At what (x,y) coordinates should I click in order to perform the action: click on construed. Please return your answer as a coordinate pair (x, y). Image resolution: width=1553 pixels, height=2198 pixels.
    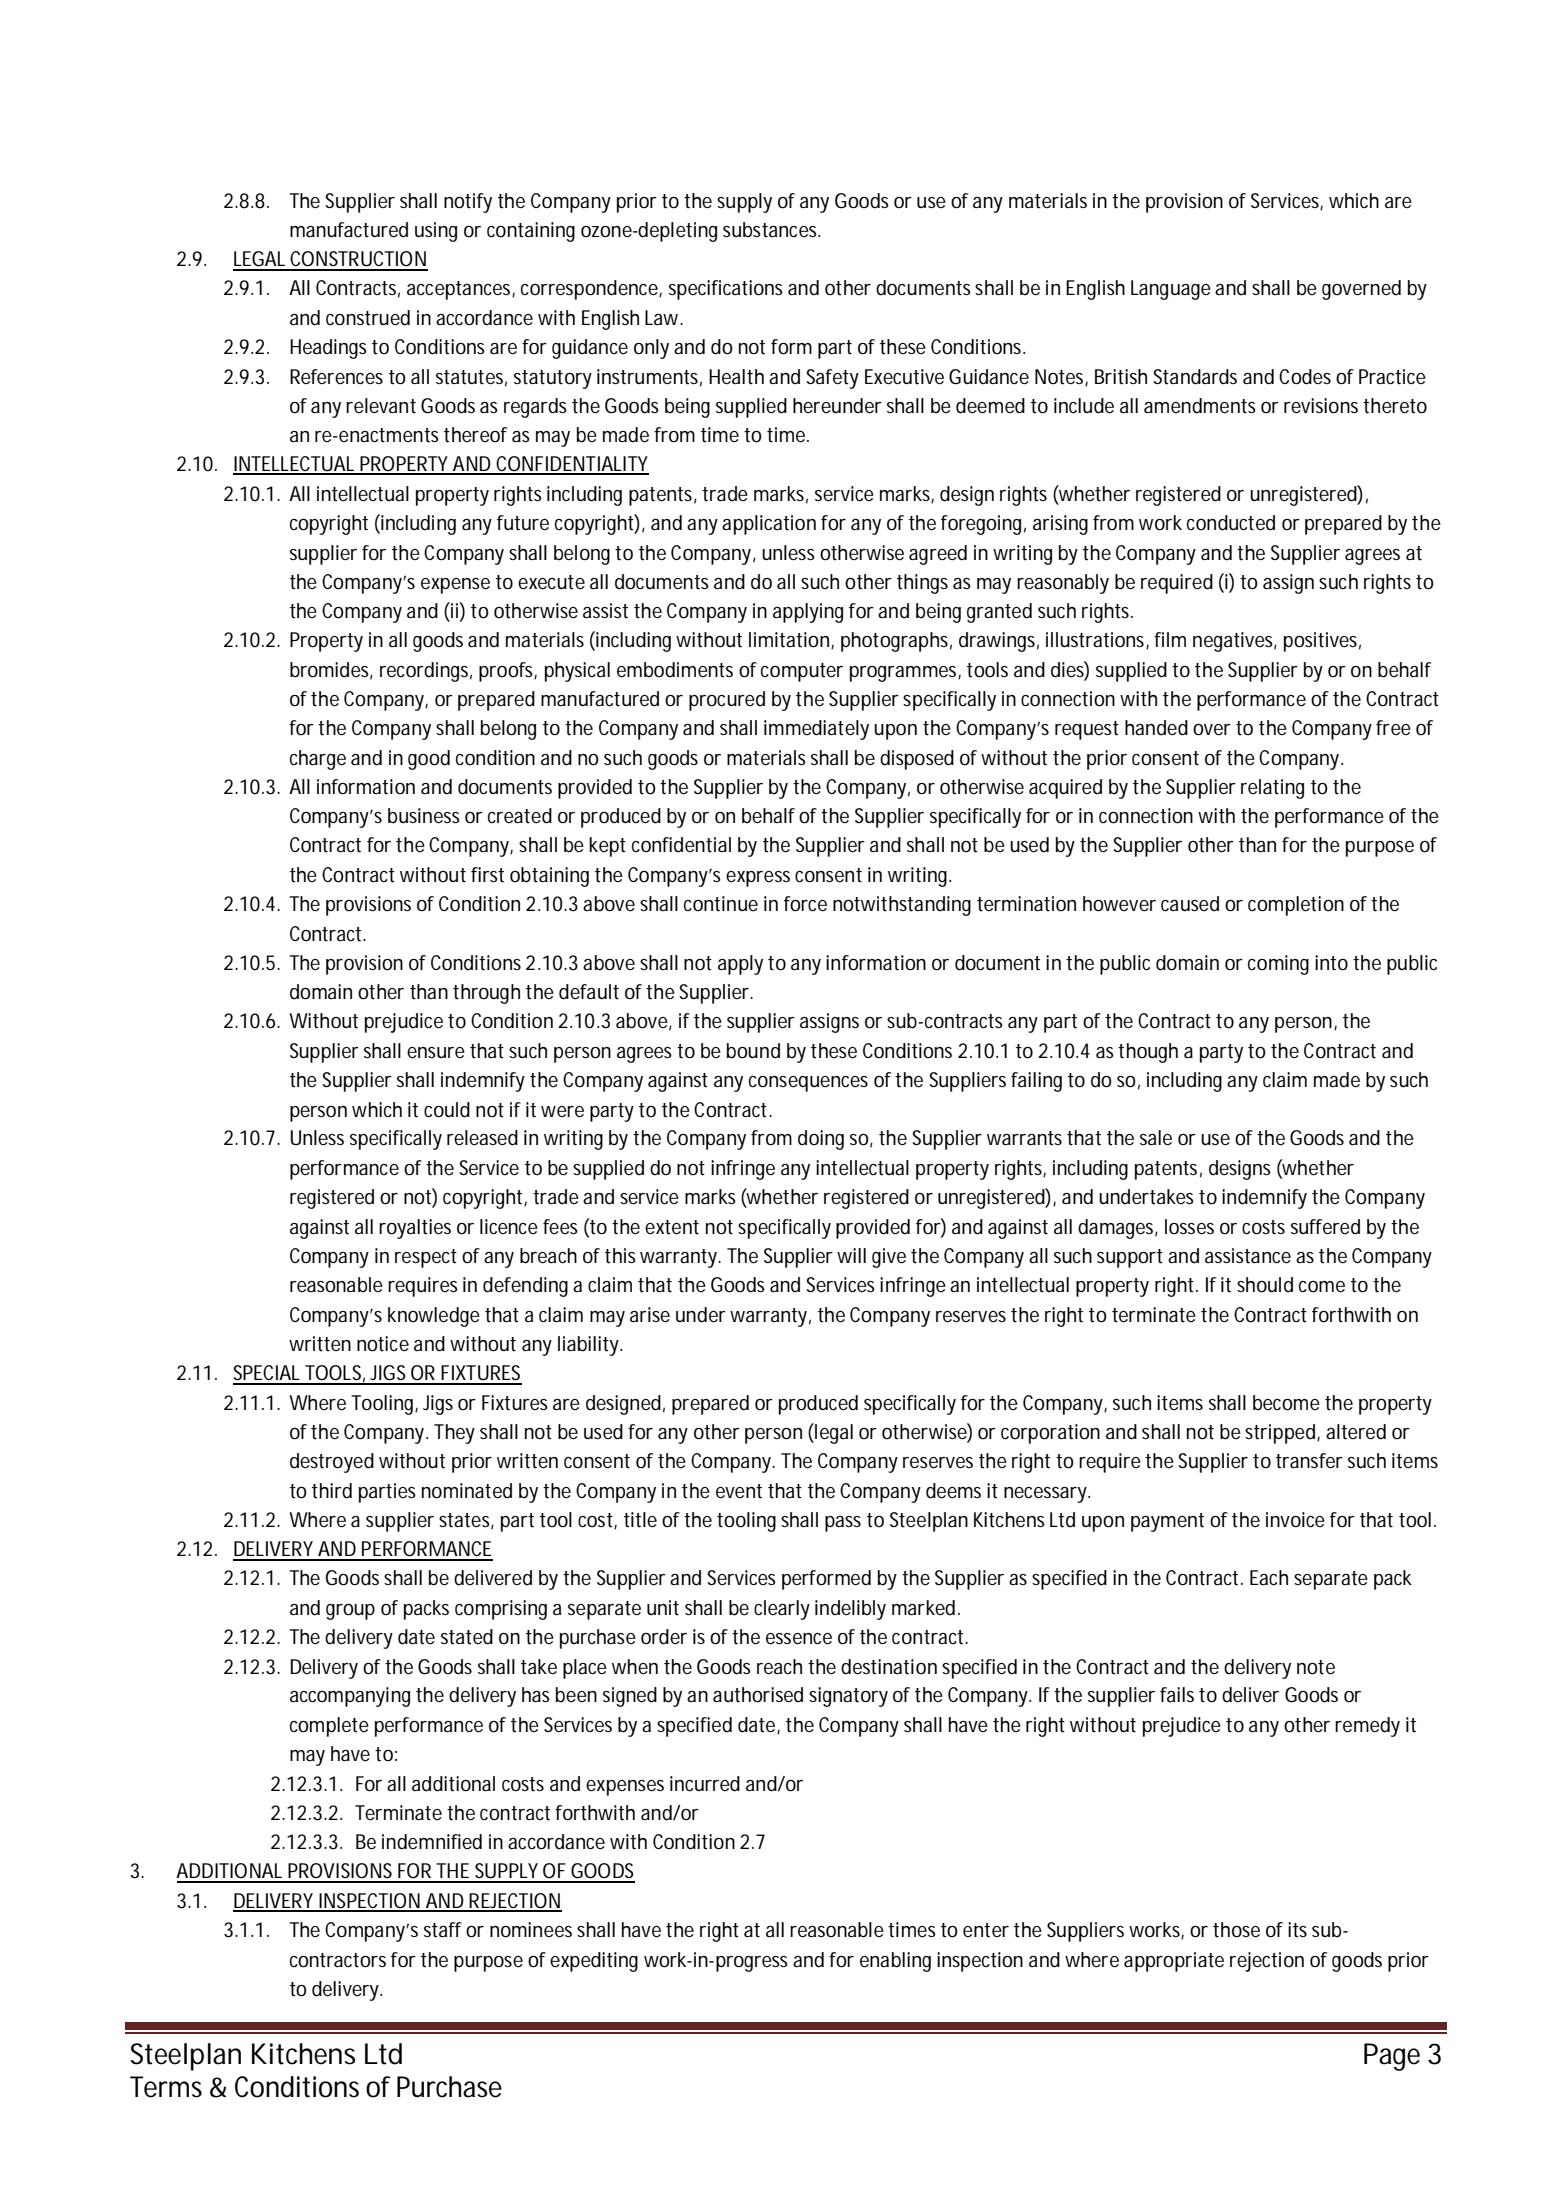
    Looking at the image, I should click on (368, 318).
